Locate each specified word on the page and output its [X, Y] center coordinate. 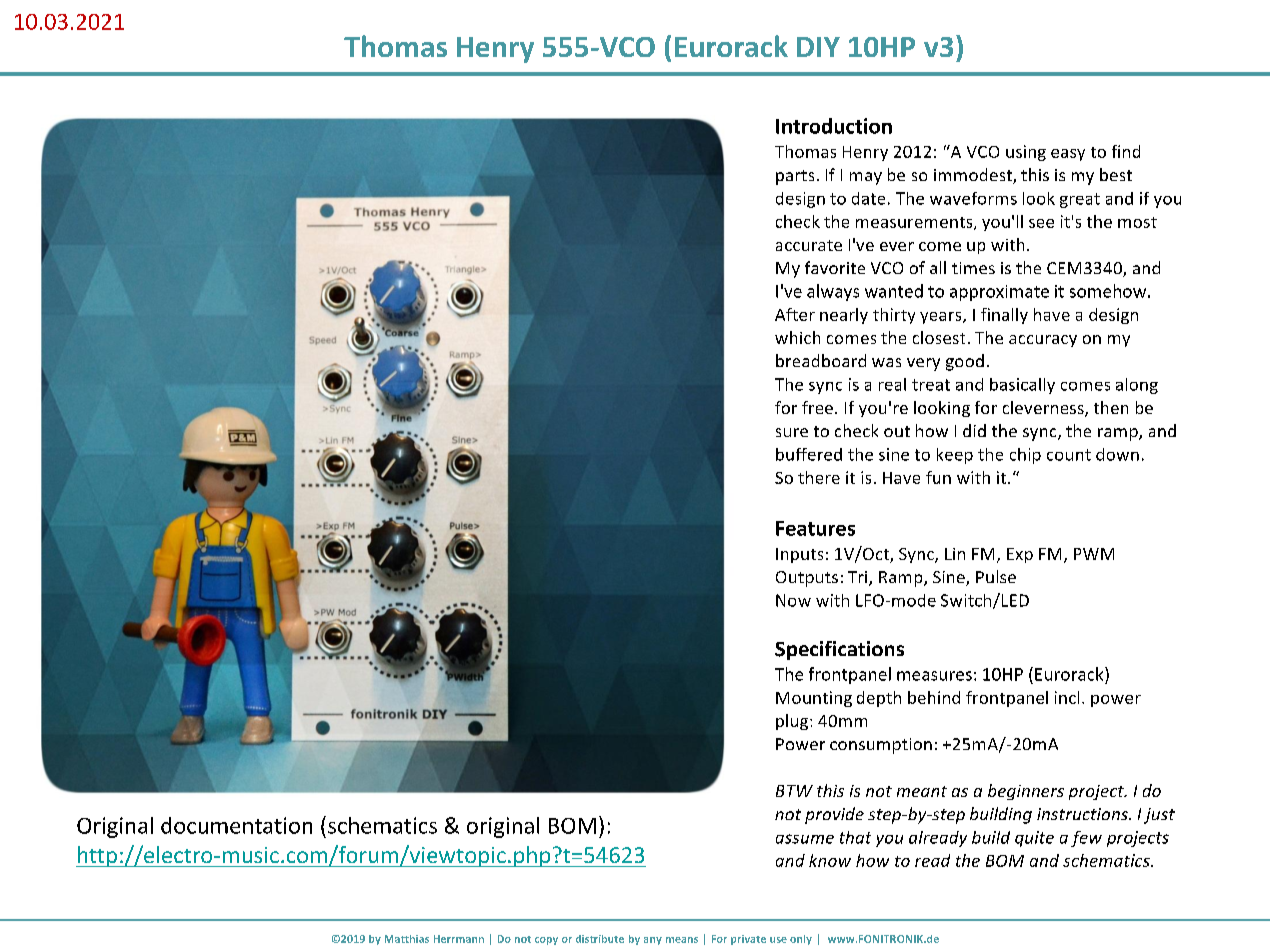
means [682, 940]
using [1026, 153]
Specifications [839, 650]
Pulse [996, 576]
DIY [818, 47]
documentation [236, 825]
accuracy [1043, 341]
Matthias [407, 939]
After [795, 314]
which [797, 337]
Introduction [834, 126]
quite [1034, 839]
